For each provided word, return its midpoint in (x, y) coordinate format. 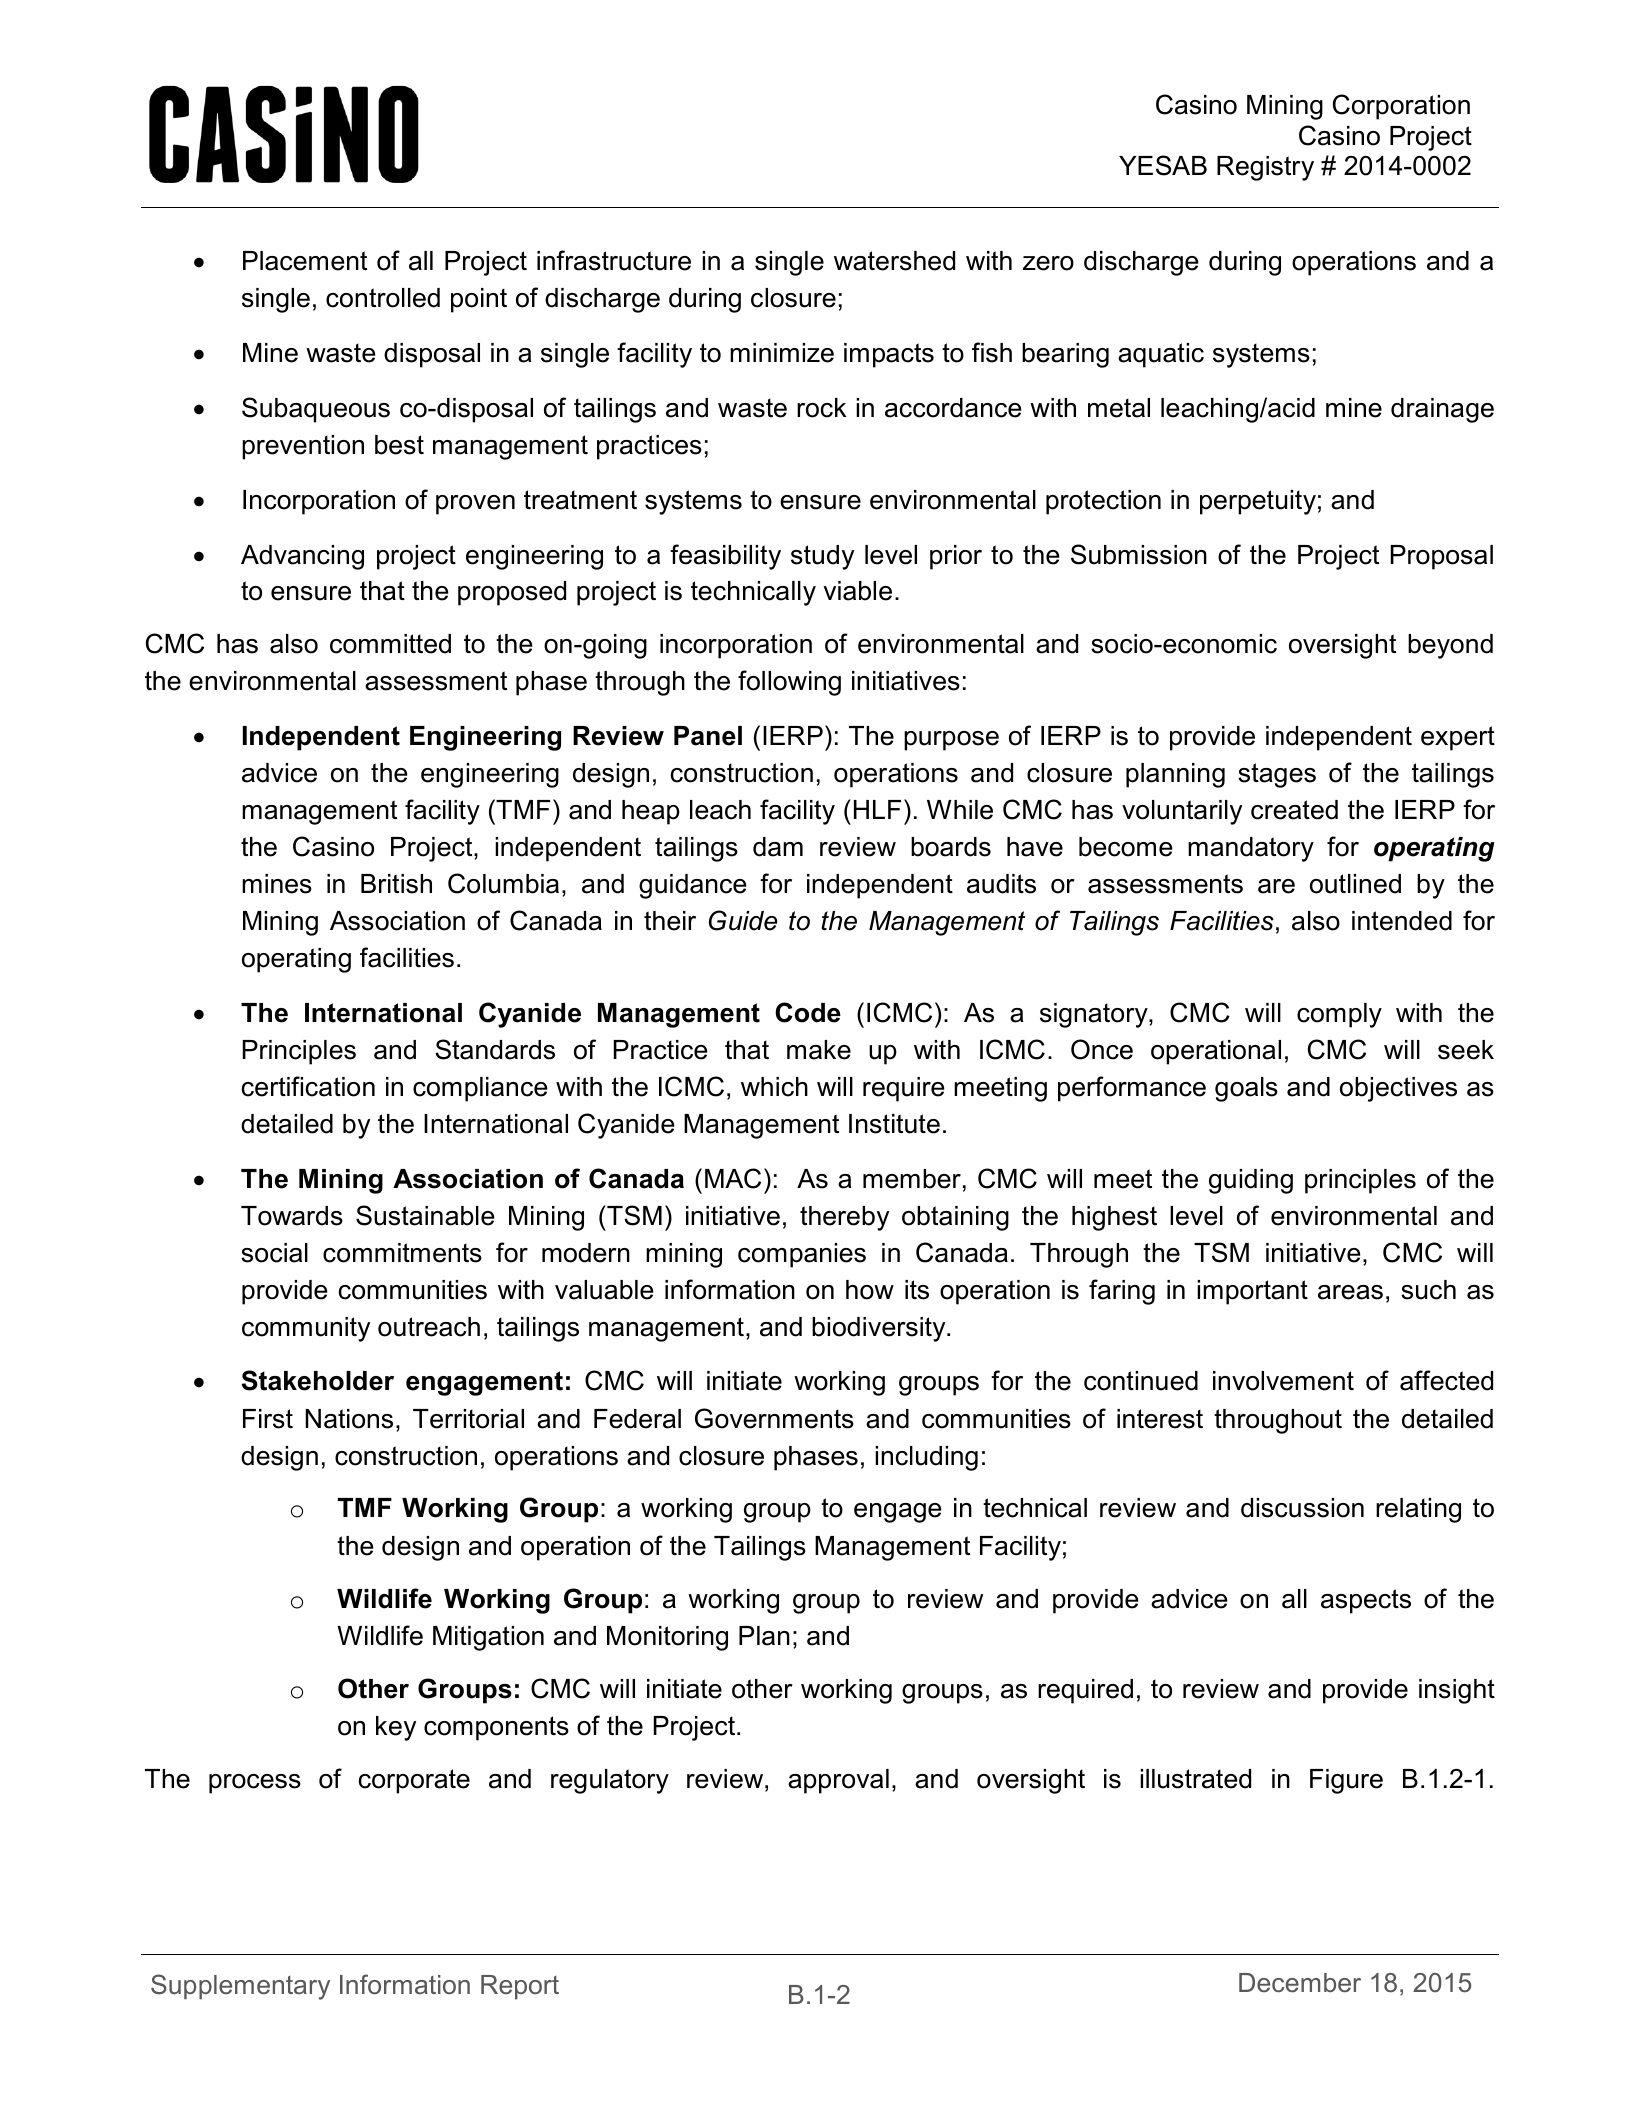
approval (838, 1781)
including (926, 1458)
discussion (1302, 1508)
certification (308, 1086)
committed (390, 644)
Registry (1265, 168)
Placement (305, 261)
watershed (894, 261)
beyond (1450, 646)
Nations (349, 1419)
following (789, 683)
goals (1246, 1089)
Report (520, 1987)
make (819, 1050)
